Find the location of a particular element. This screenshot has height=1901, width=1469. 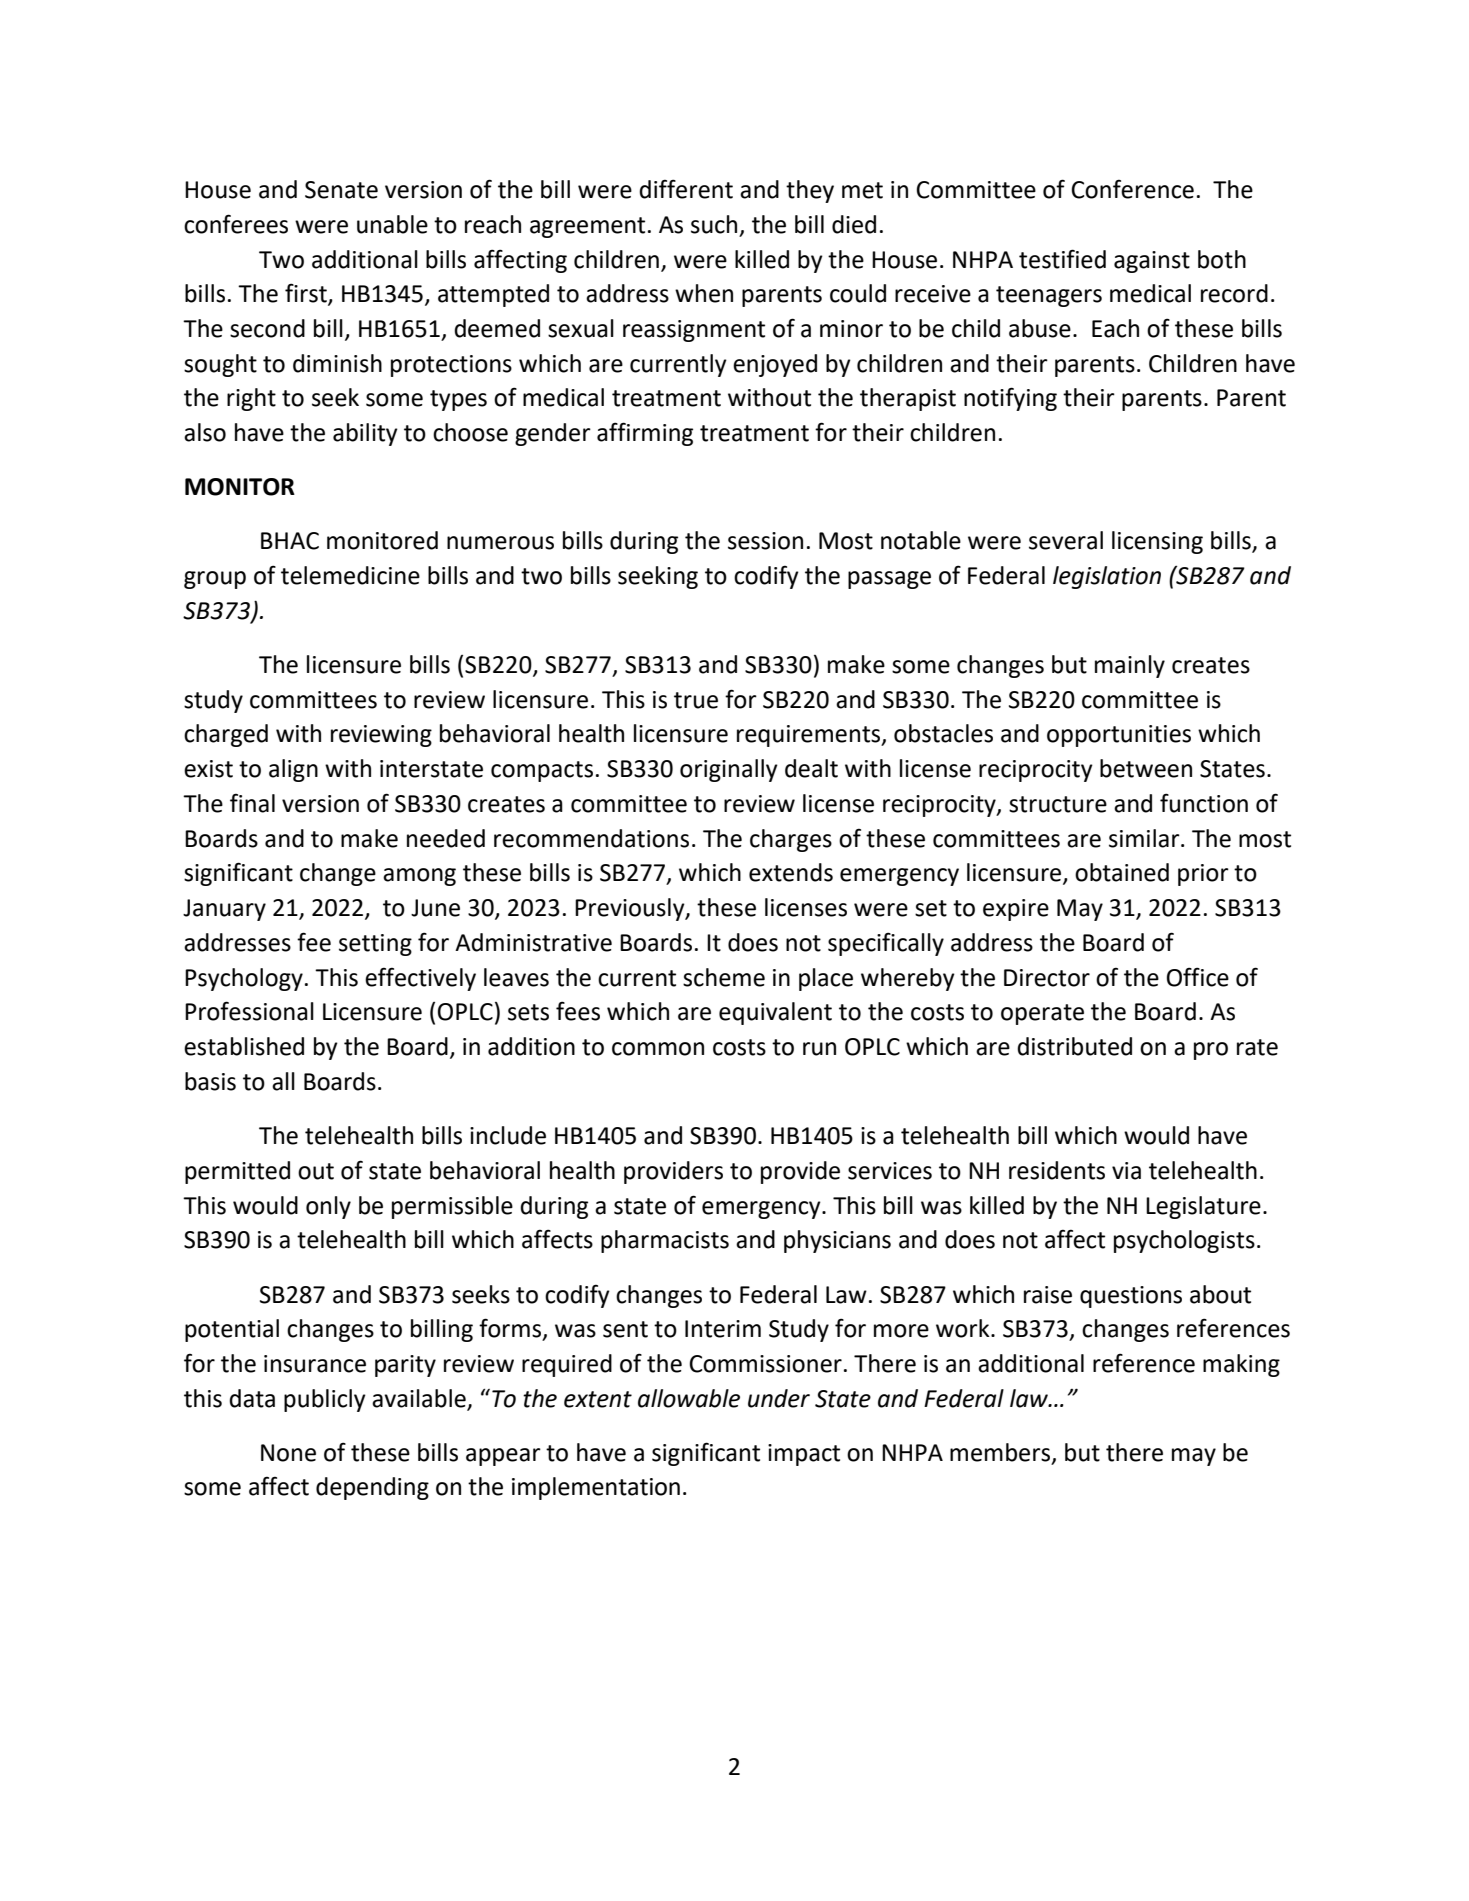

Conference is located at coordinates (1132, 189).
